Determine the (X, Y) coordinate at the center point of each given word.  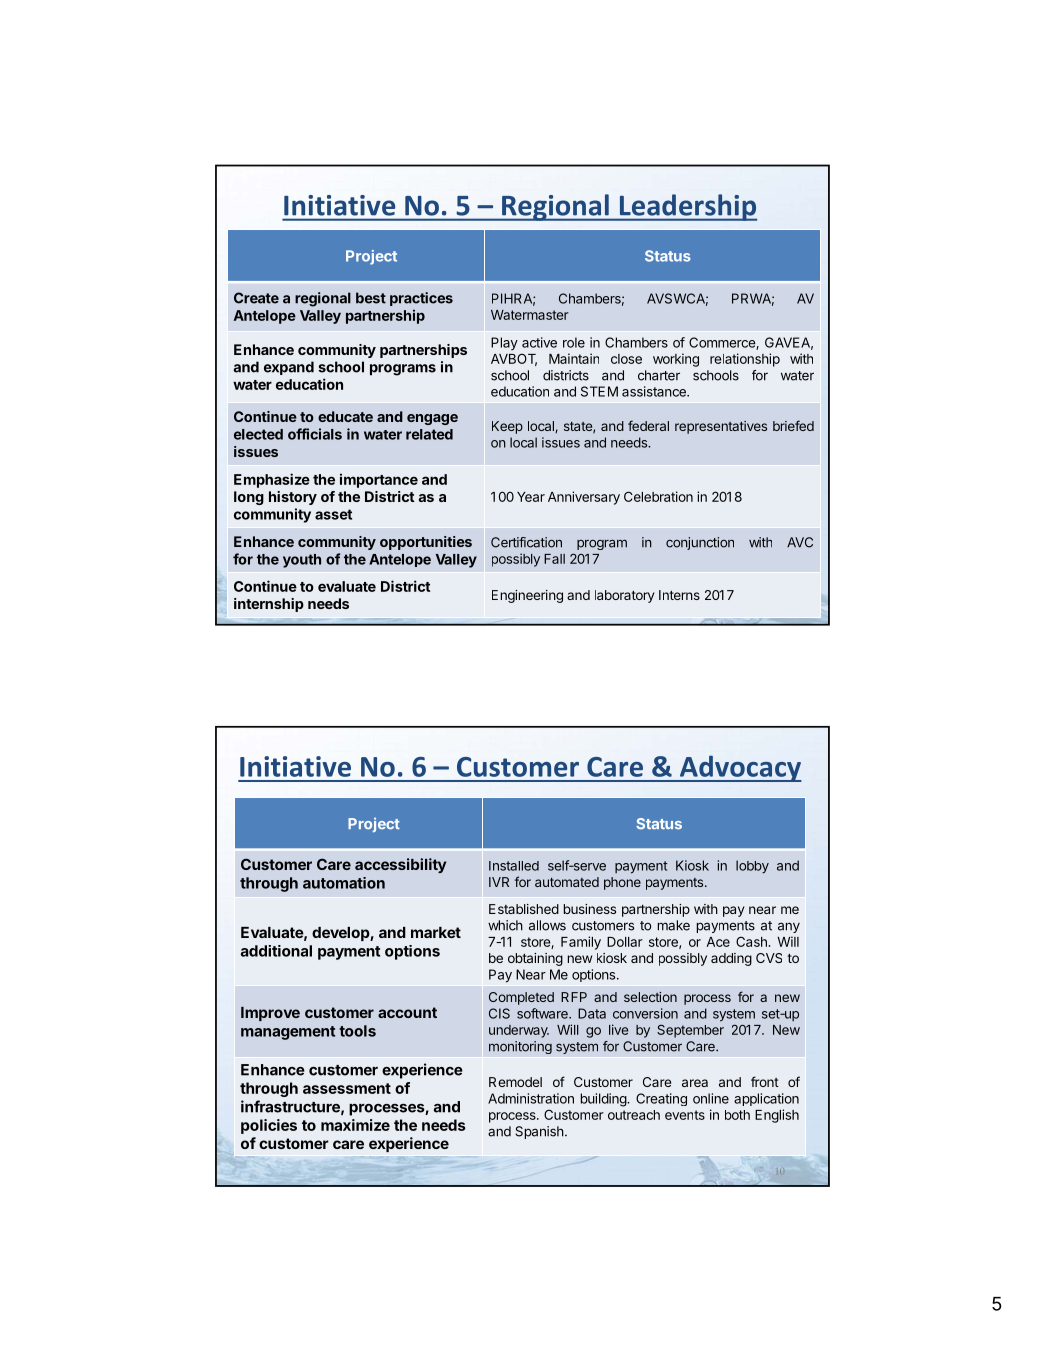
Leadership (687, 207)
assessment (347, 1088)
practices (421, 299)
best (371, 298)
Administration (531, 1098)
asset (333, 514)
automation (344, 883)
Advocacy (739, 768)
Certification (526, 542)
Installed (514, 866)
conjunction (700, 543)
